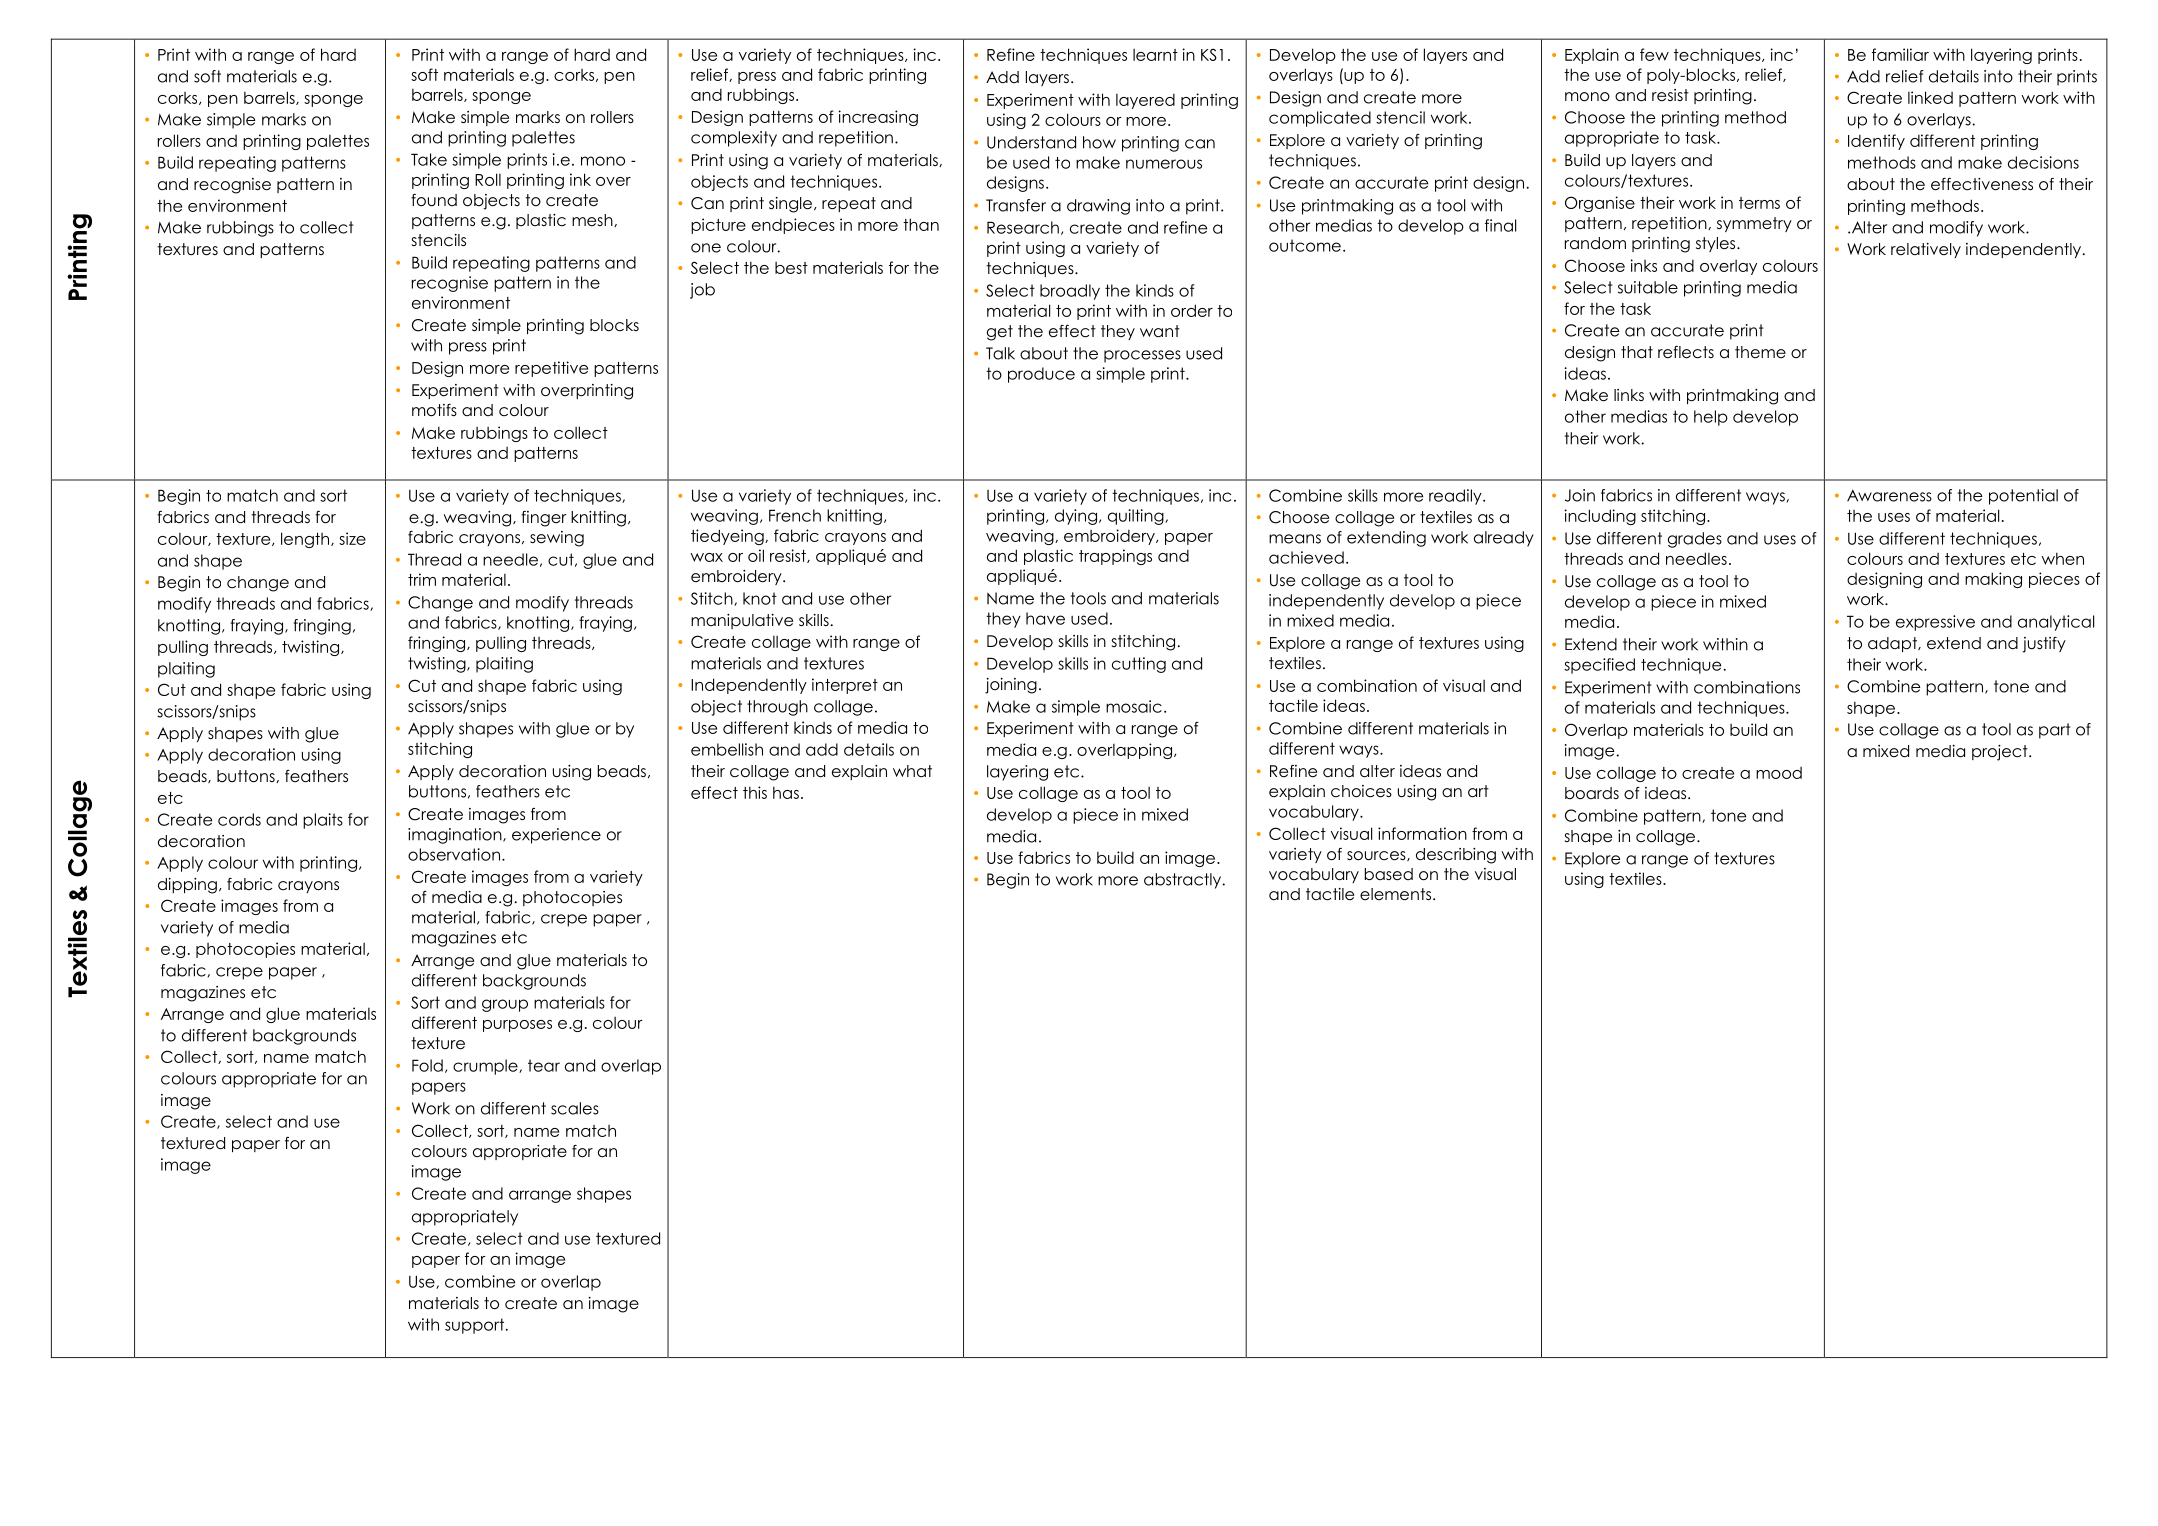 The width and height of the screenshot is (2158, 1526). Describe the element at coordinates (1395, 894) in the screenshot. I see `elements` at that location.
